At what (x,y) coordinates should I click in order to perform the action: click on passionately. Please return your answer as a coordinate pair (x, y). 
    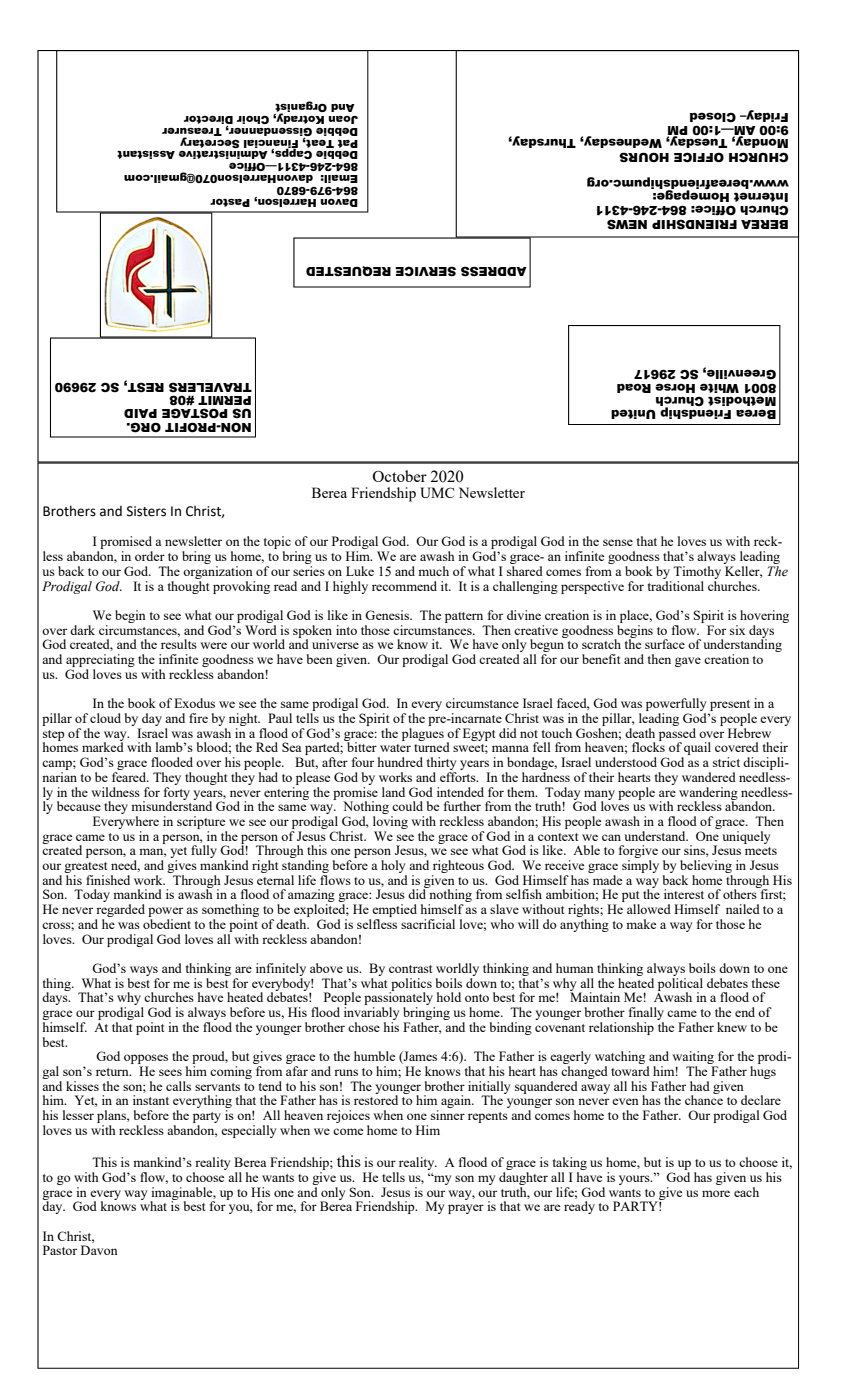
    Looking at the image, I should click on (399, 999).
